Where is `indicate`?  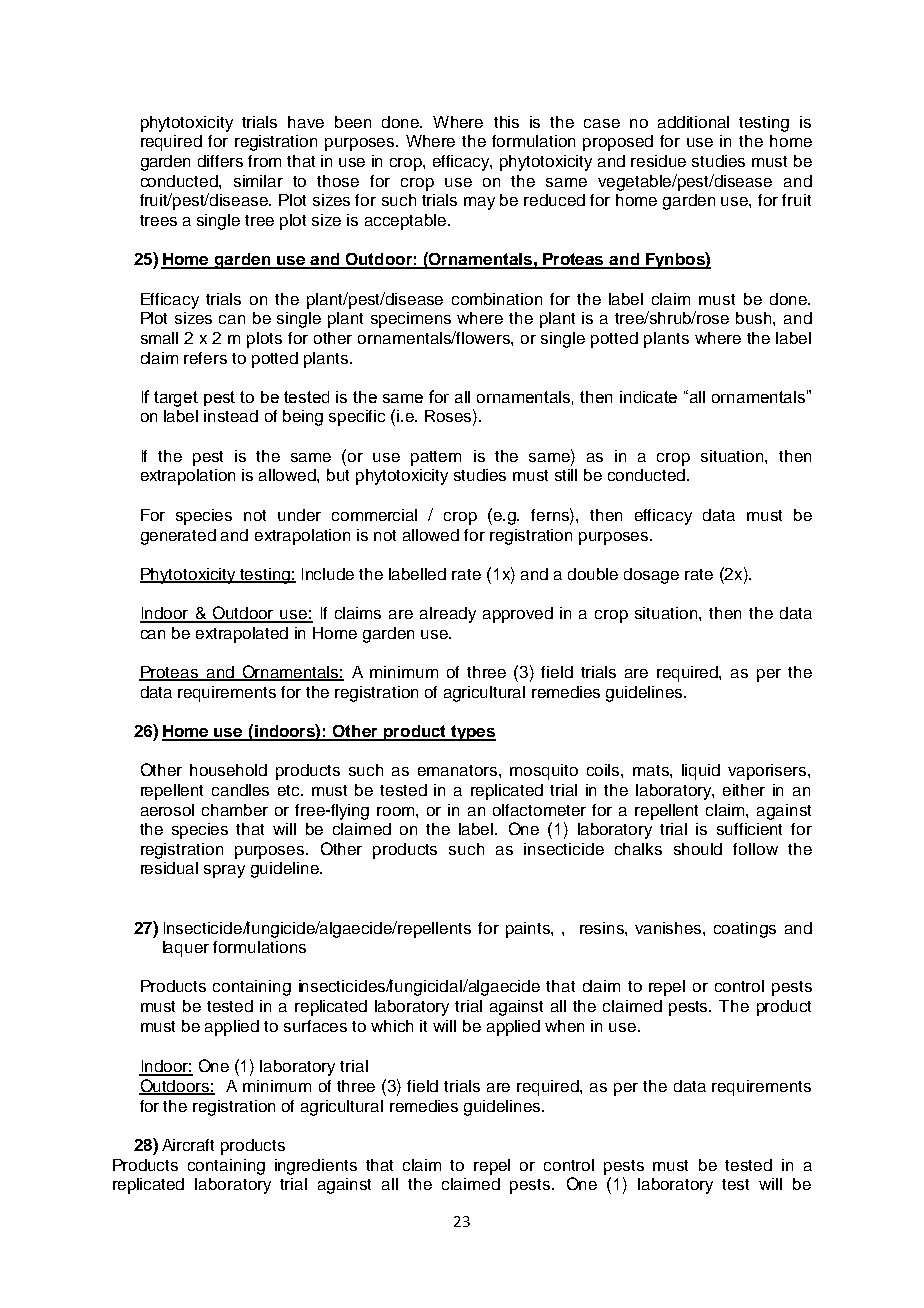
indicate is located at coordinates (648, 397).
